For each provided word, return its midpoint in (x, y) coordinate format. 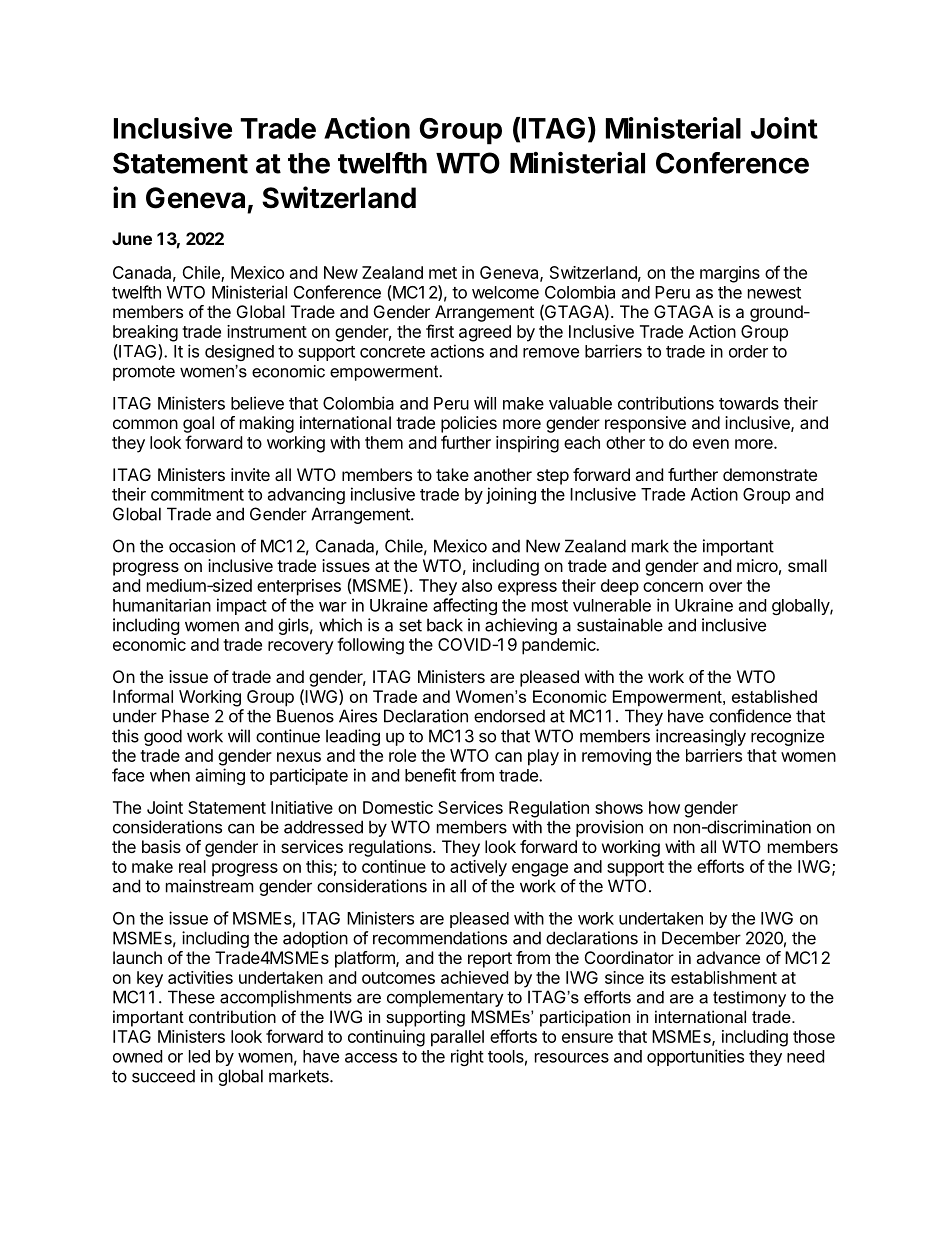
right (467, 1057)
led (199, 1056)
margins (730, 274)
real (192, 866)
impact (242, 606)
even (711, 444)
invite (250, 474)
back (445, 625)
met (443, 273)
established (774, 696)
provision (609, 828)
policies (469, 424)
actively (478, 868)
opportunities (695, 1057)
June (132, 238)
